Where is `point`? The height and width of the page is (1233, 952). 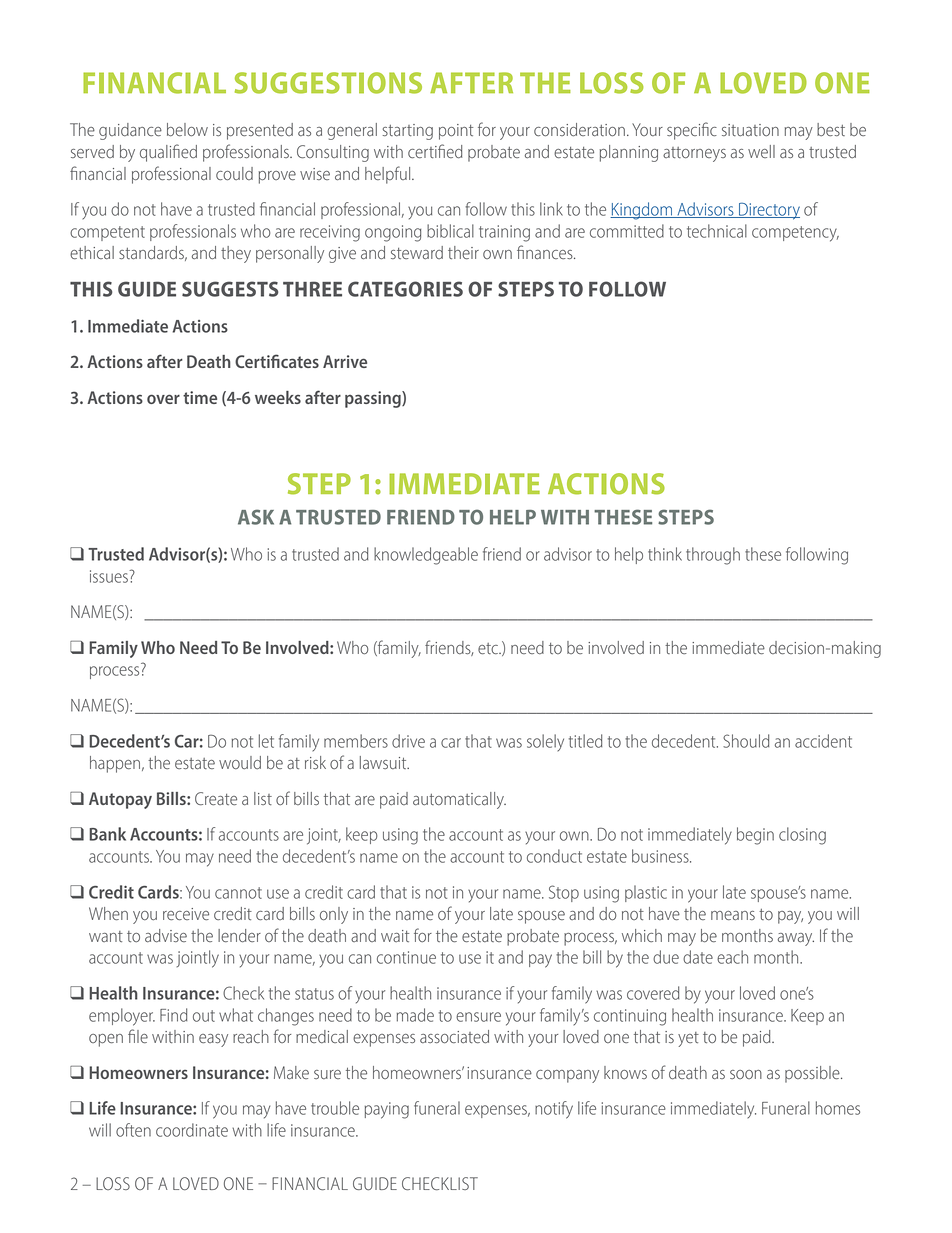 point is located at coordinates (456, 132).
